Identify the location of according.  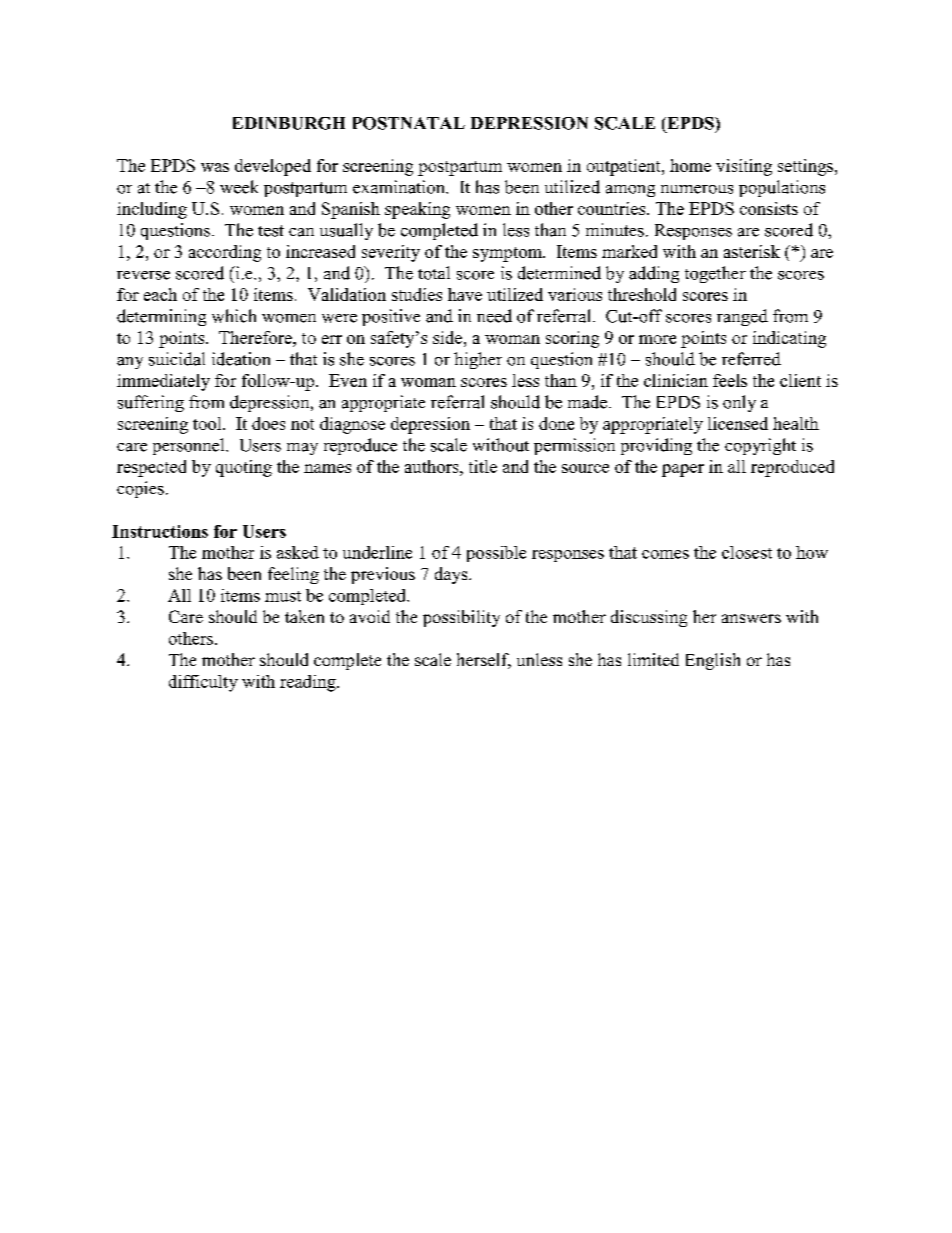
(225, 253).
